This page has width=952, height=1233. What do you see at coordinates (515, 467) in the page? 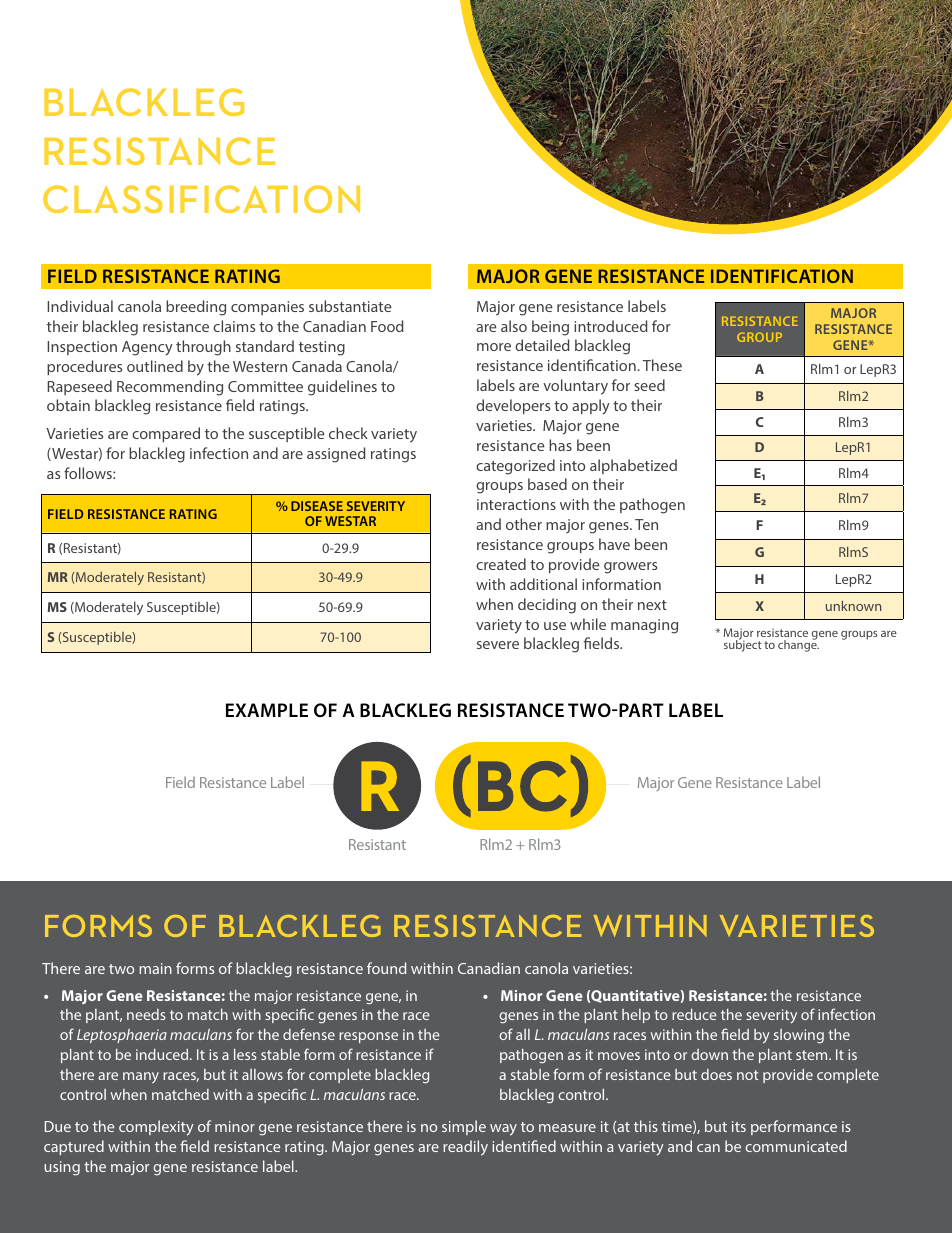
I see `categorized` at bounding box center [515, 467].
